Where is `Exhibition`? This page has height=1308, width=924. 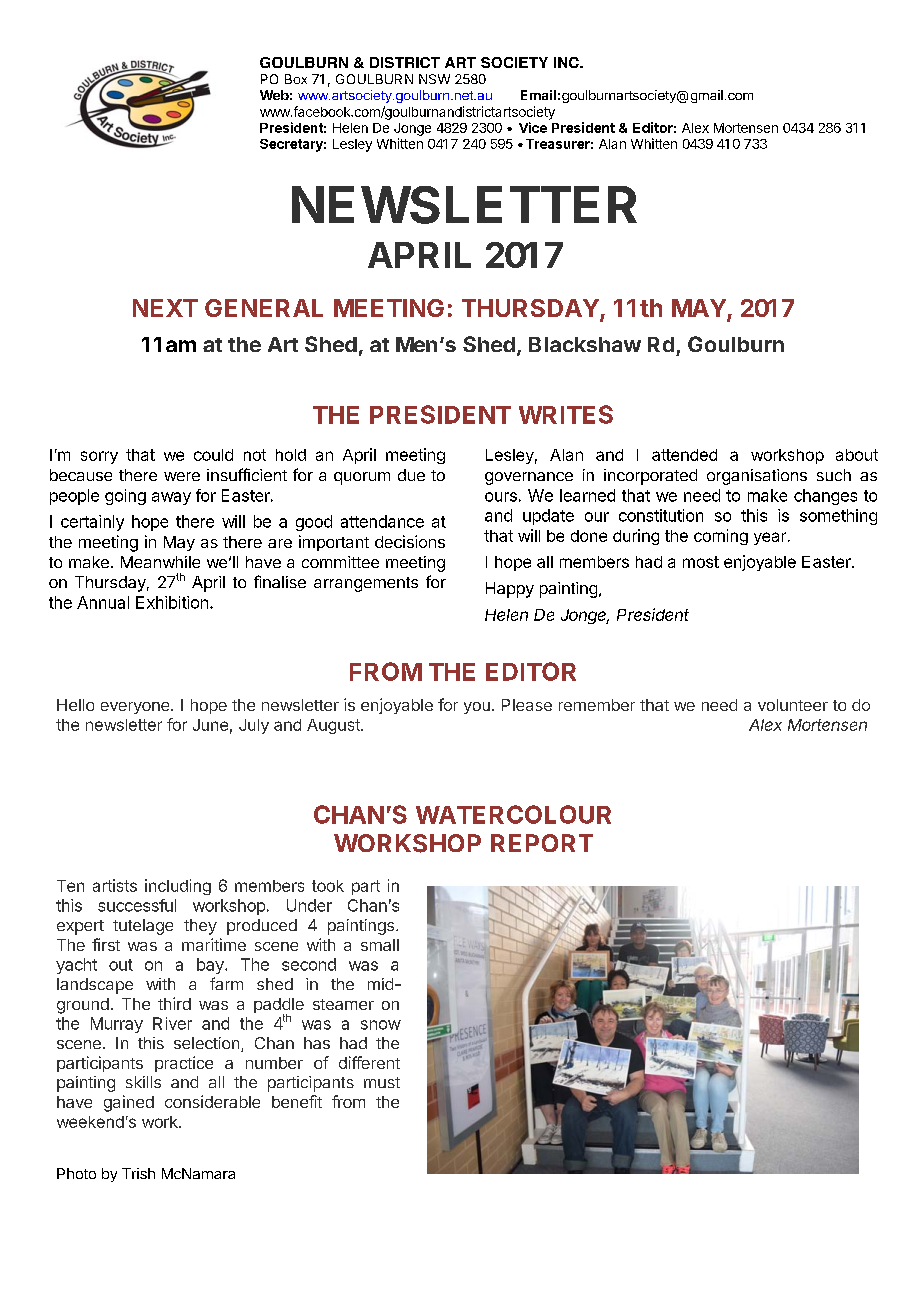 Exhibition is located at coordinates (172, 602).
